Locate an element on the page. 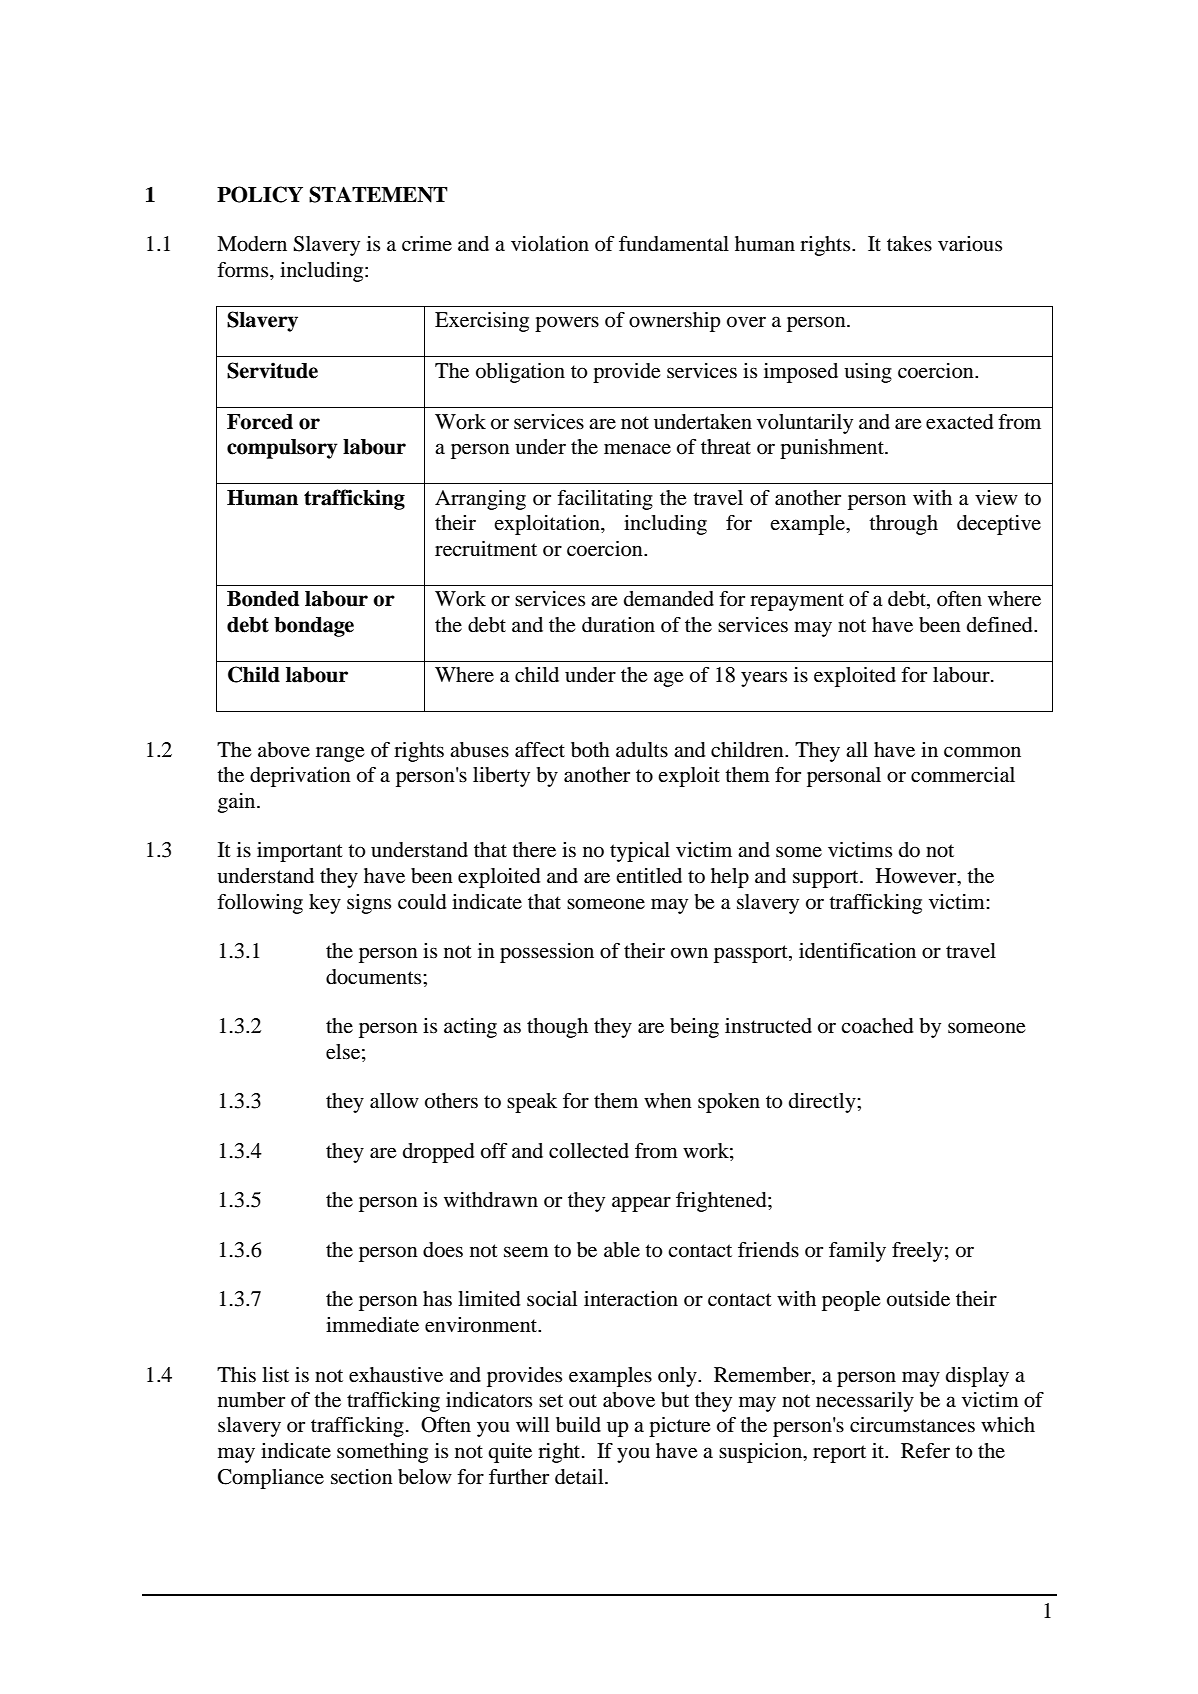  typical is located at coordinates (640, 852).
